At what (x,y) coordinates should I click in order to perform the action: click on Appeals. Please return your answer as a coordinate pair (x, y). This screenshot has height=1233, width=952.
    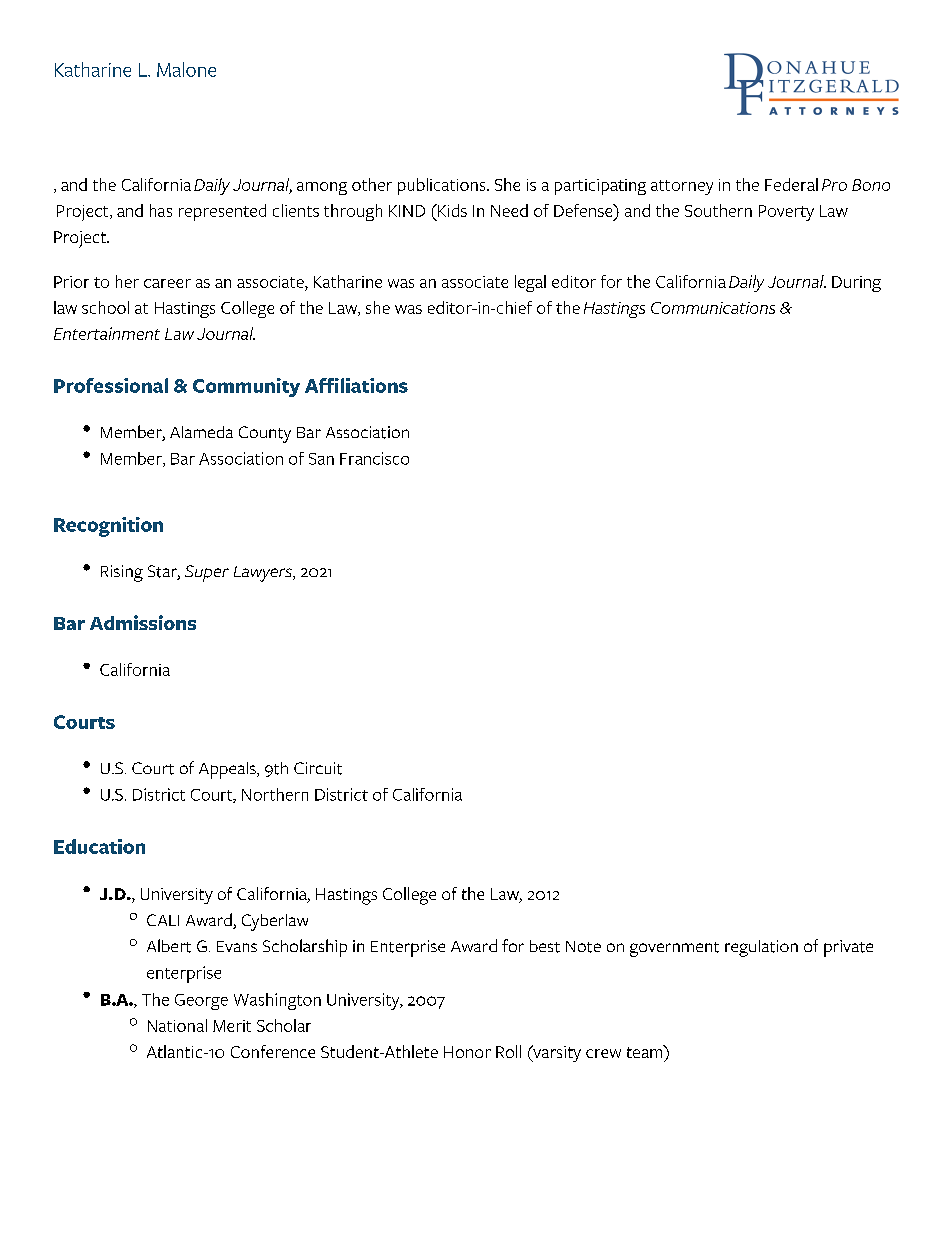
    Looking at the image, I should click on (228, 770).
